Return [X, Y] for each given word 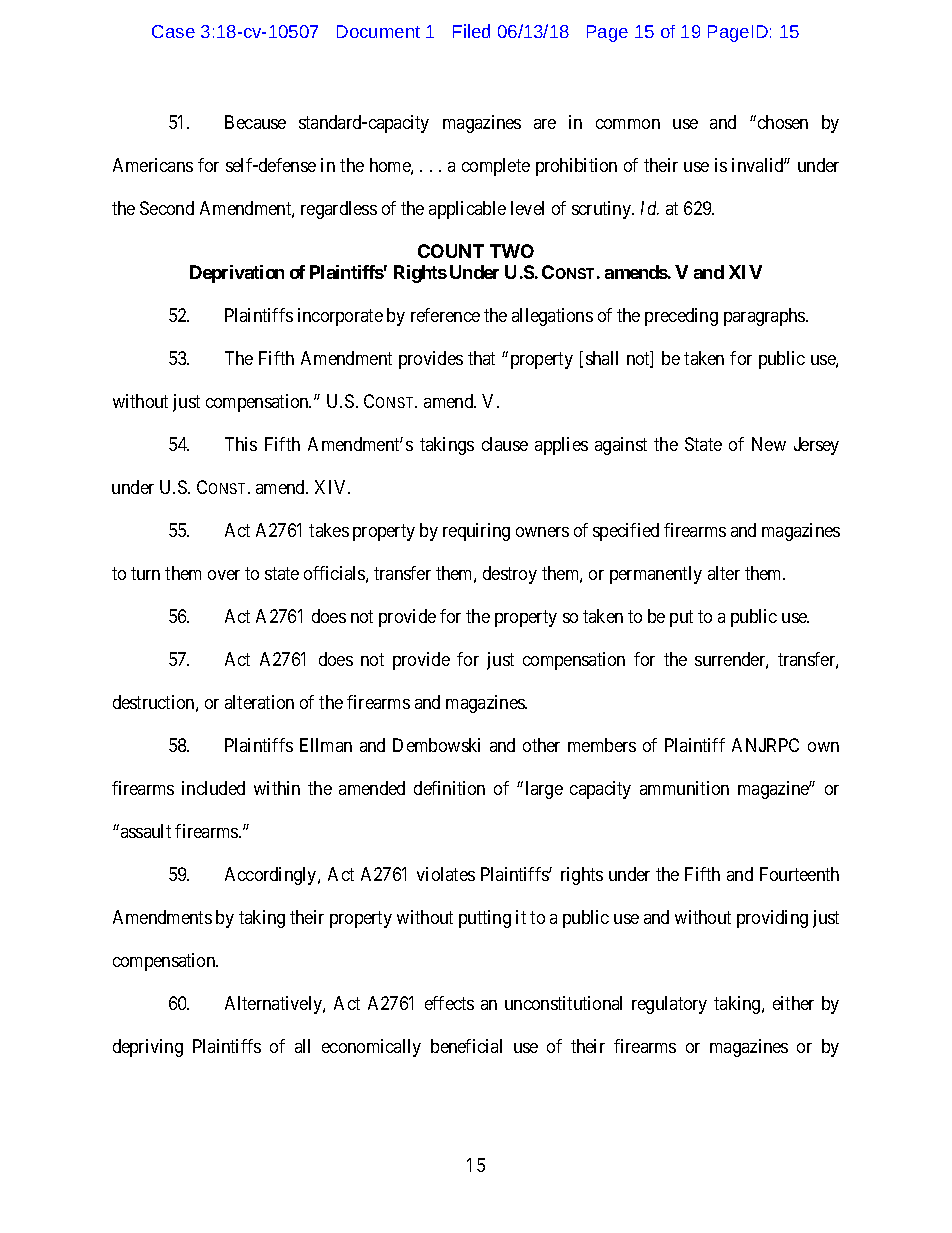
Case [173, 31]
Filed [471, 31]
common [628, 124]
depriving [148, 1048]
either [793, 1003]
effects [449, 1003]
